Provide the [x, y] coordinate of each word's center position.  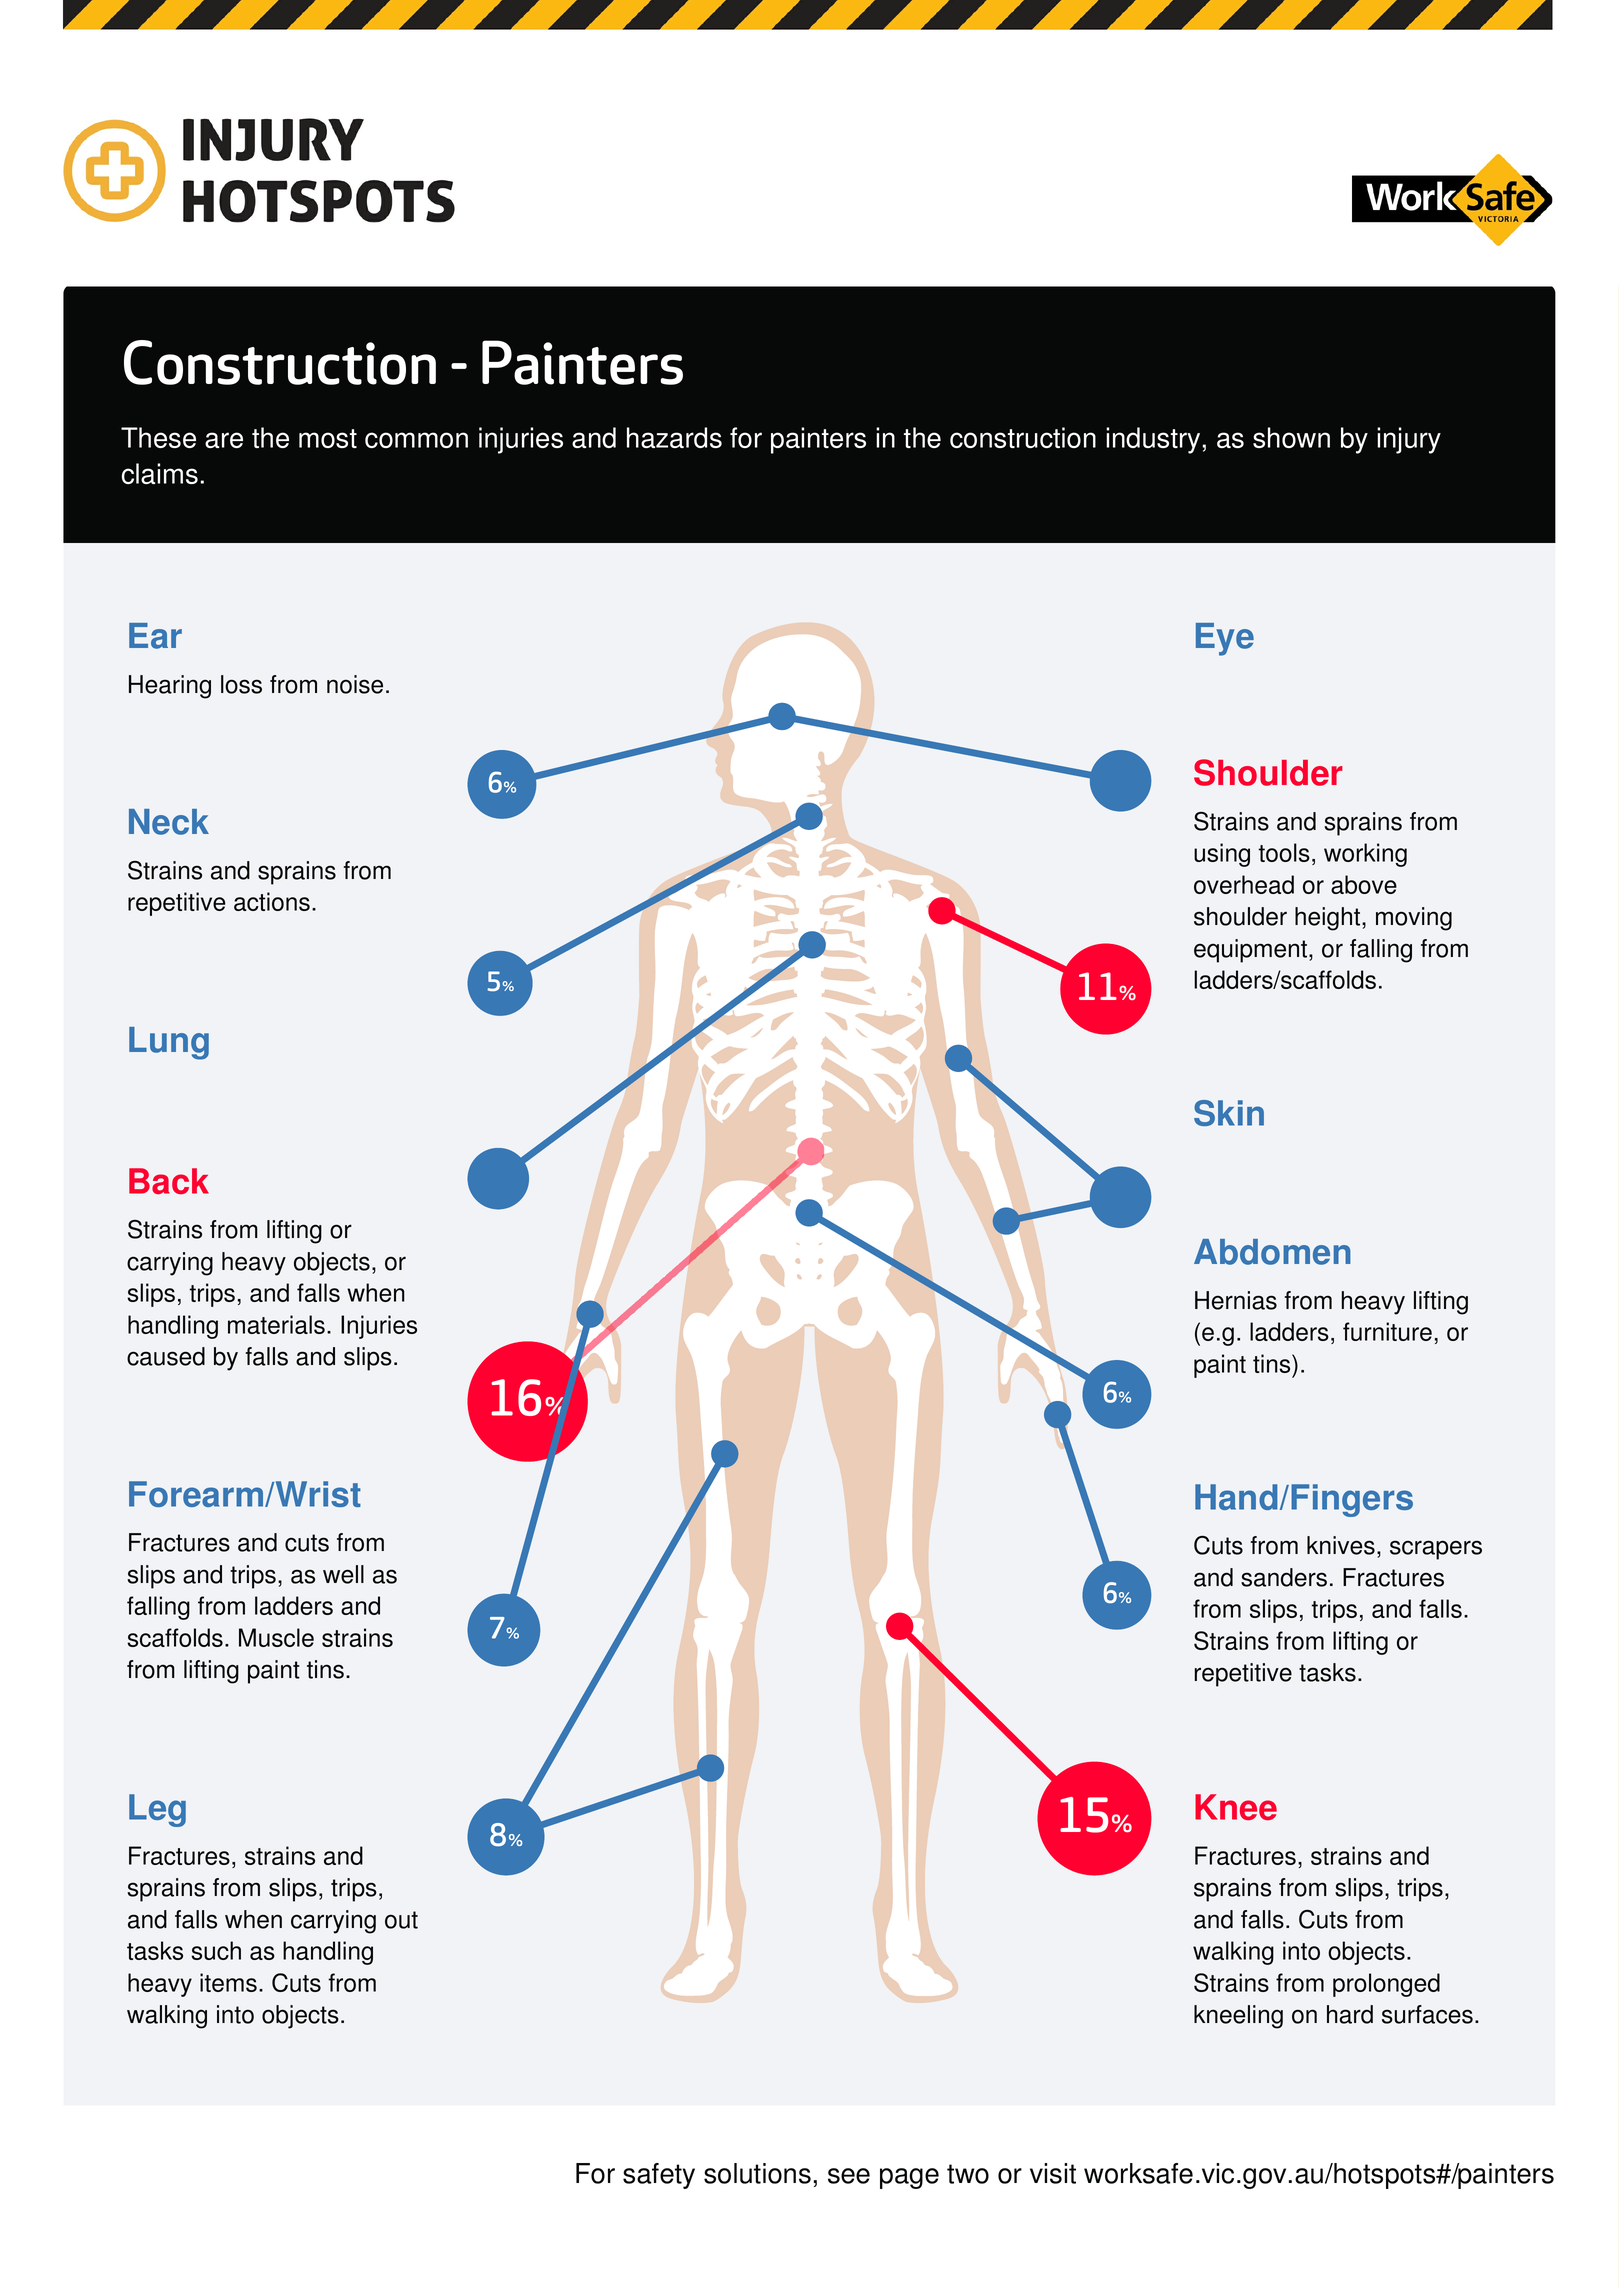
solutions [757, 2173]
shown [1291, 437]
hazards [674, 437]
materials [276, 1324]
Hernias [1236, 1300]
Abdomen [1272, 1252]
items [228, 1982]
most [328, 438]
